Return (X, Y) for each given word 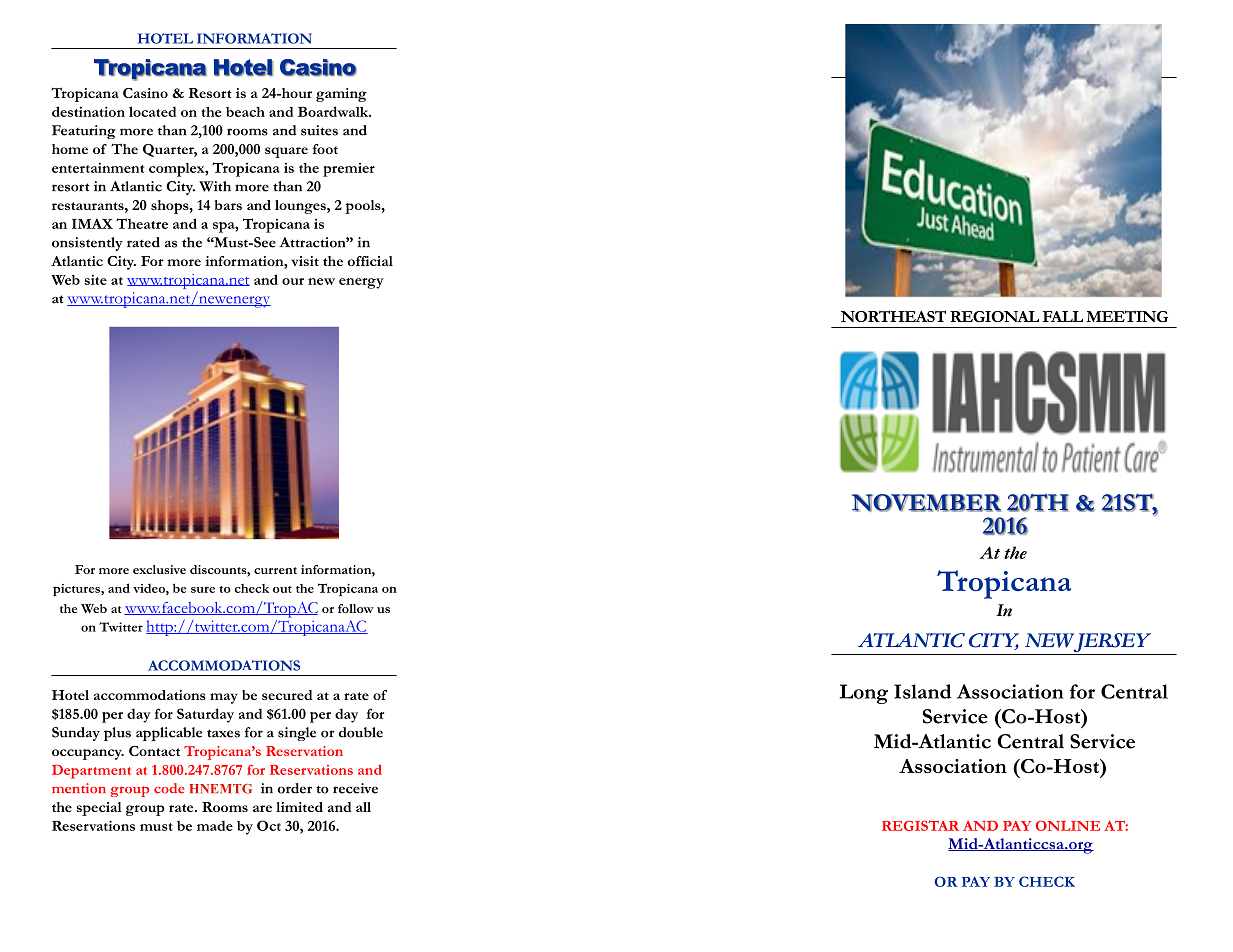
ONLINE (1067, 825)
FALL (1063, 316)
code (169, 788)
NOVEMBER (926, 503)
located (152, 111)
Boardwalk (334, 111)
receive (355, 788)
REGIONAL (994, 316)
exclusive (159, 569)
